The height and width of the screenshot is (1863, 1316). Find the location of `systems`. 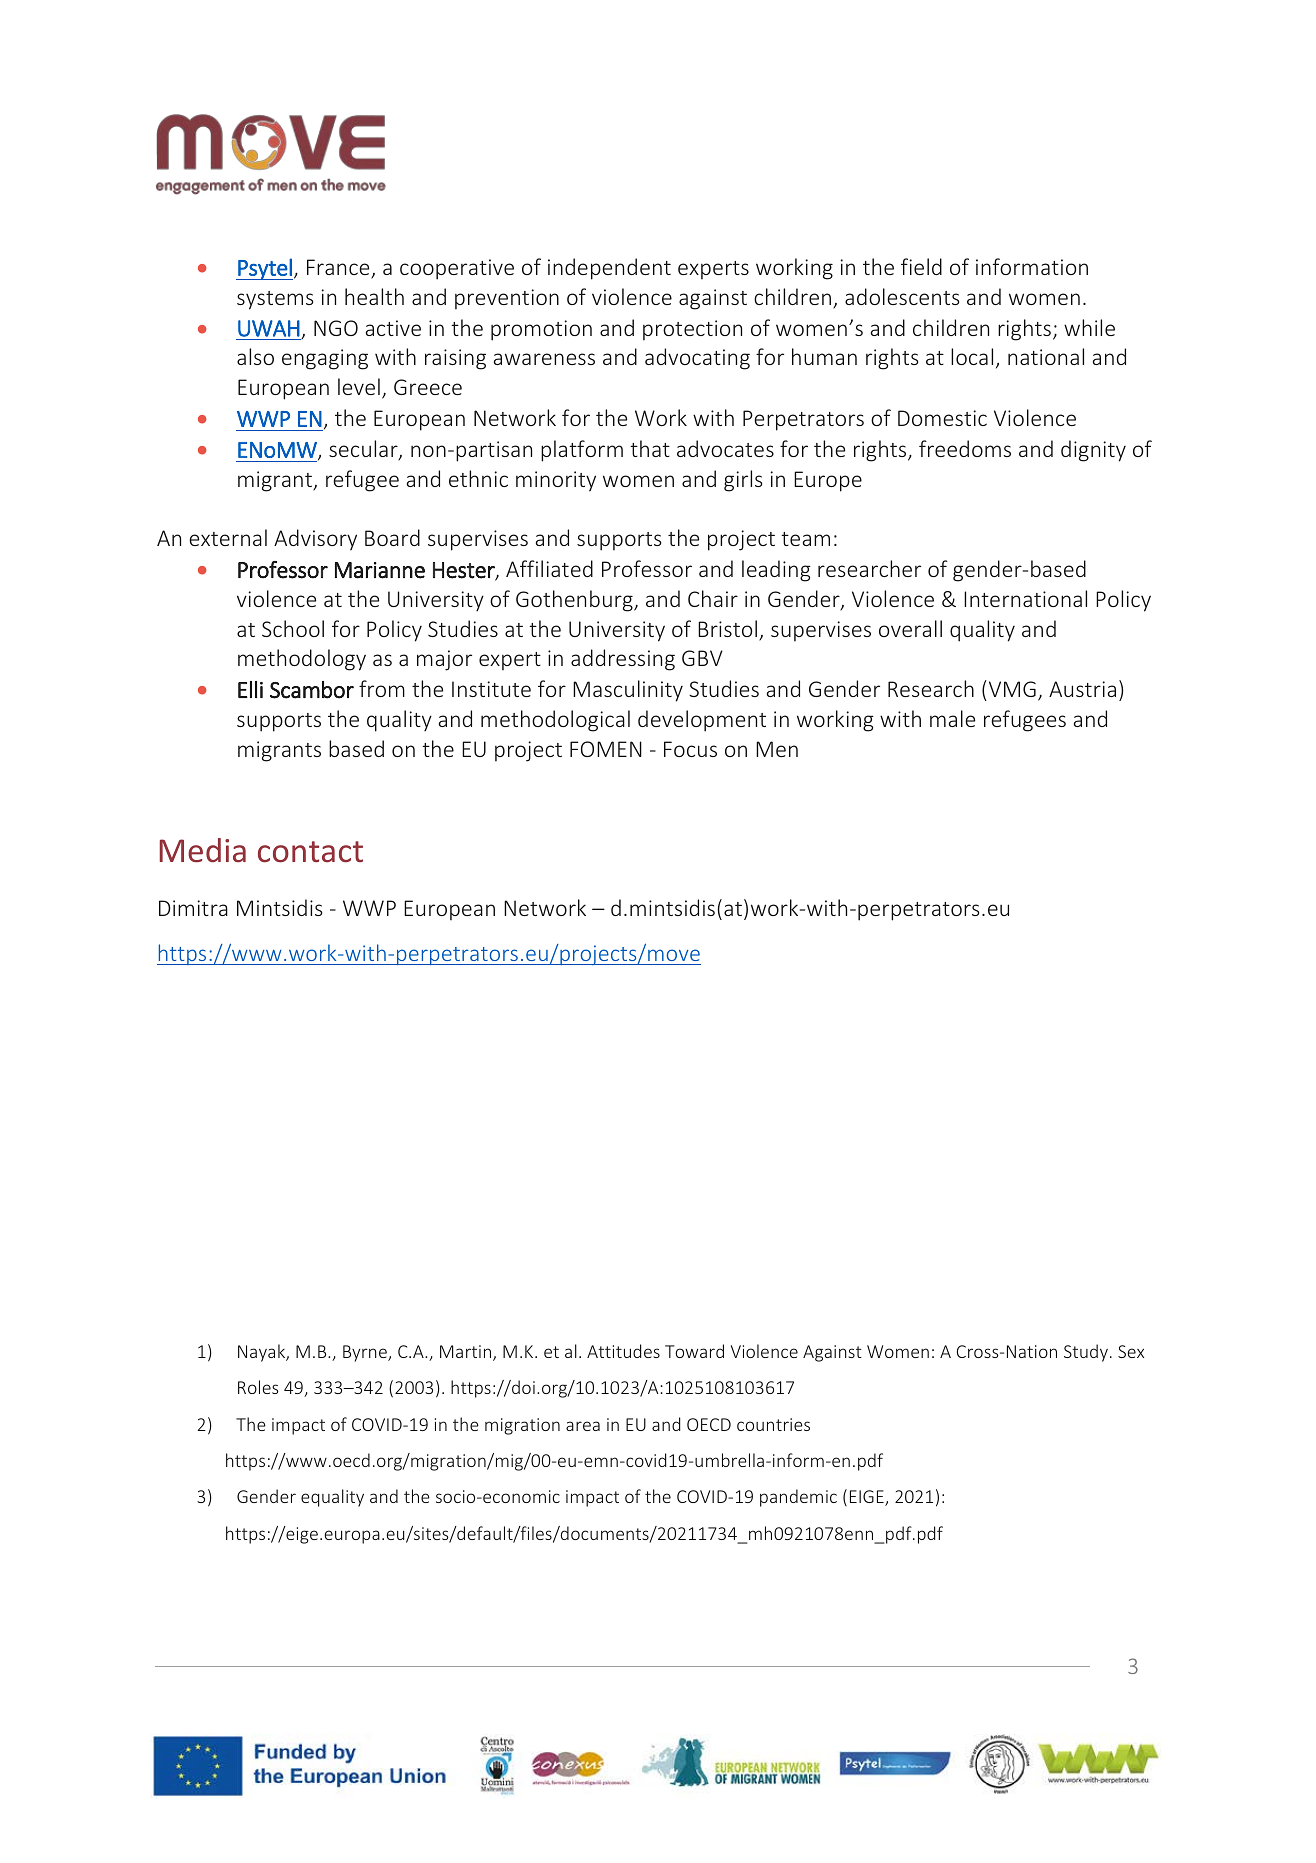

systems is located at coordinates (275, 300).
